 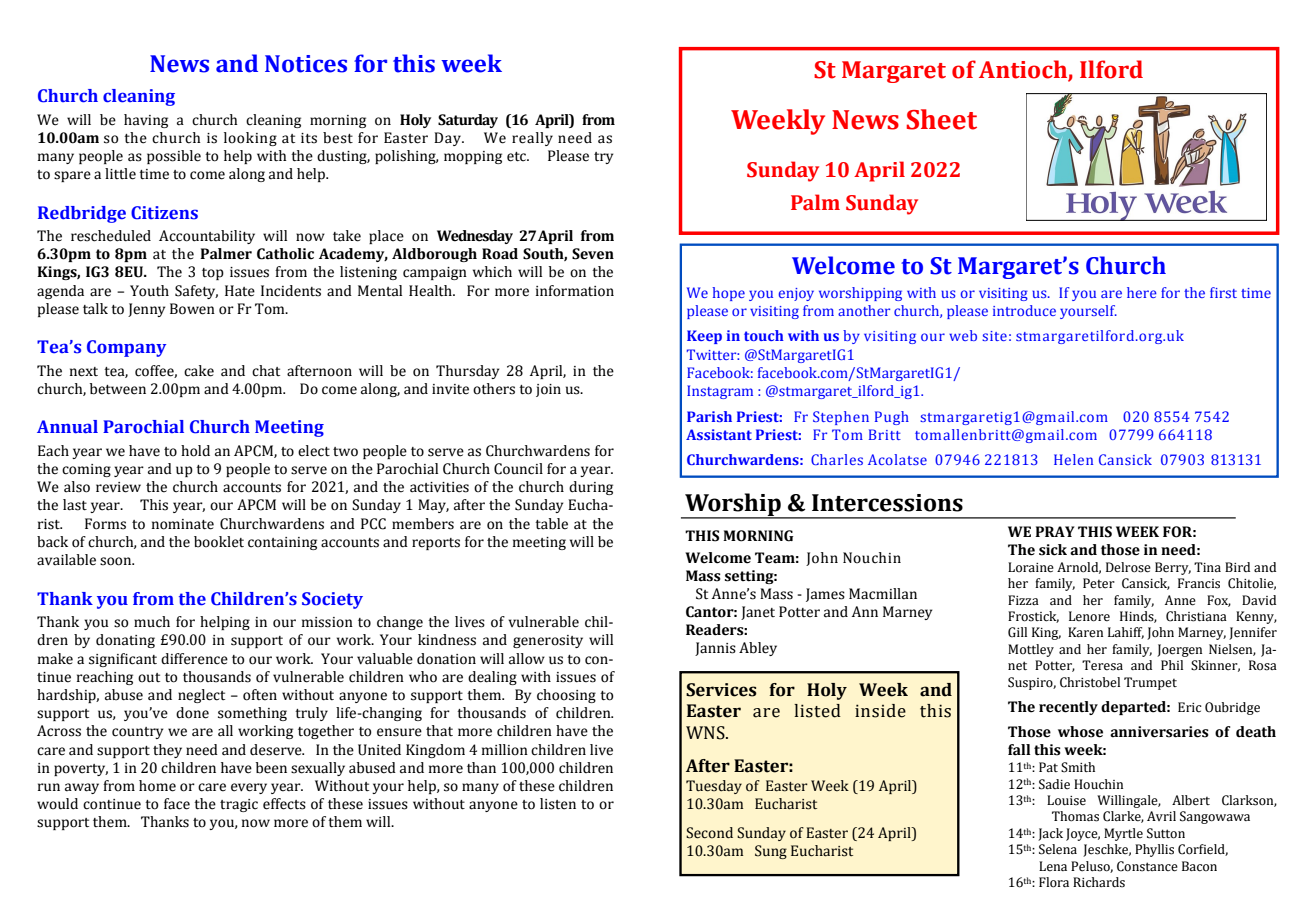 What do you see at coordinates (1068, 708) in the screenshot?
I see `recently` at bounding box center [1068, 708].
